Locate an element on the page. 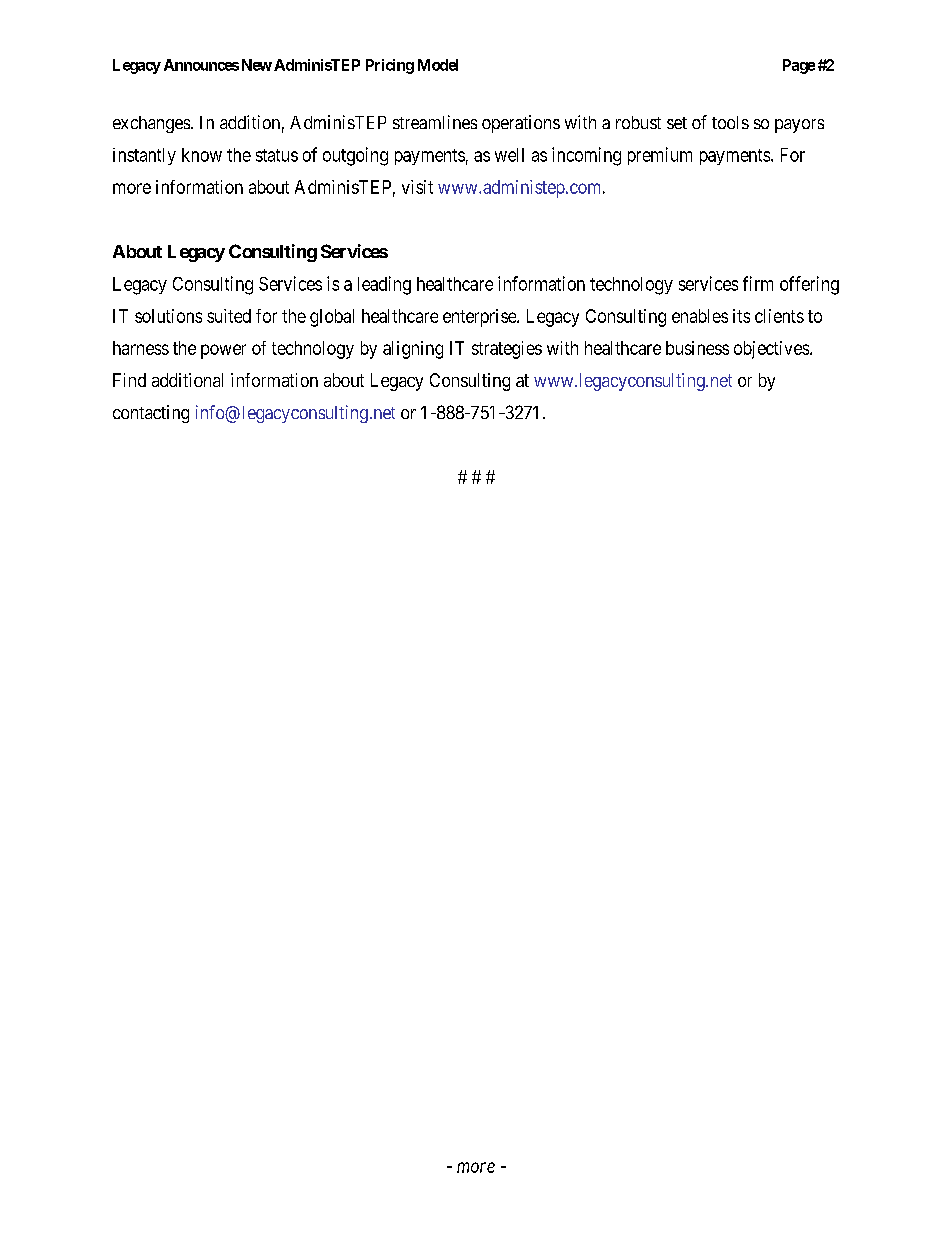 The width and height of the page is (952, 1233). objectives is located at coordinates (771, 350).
